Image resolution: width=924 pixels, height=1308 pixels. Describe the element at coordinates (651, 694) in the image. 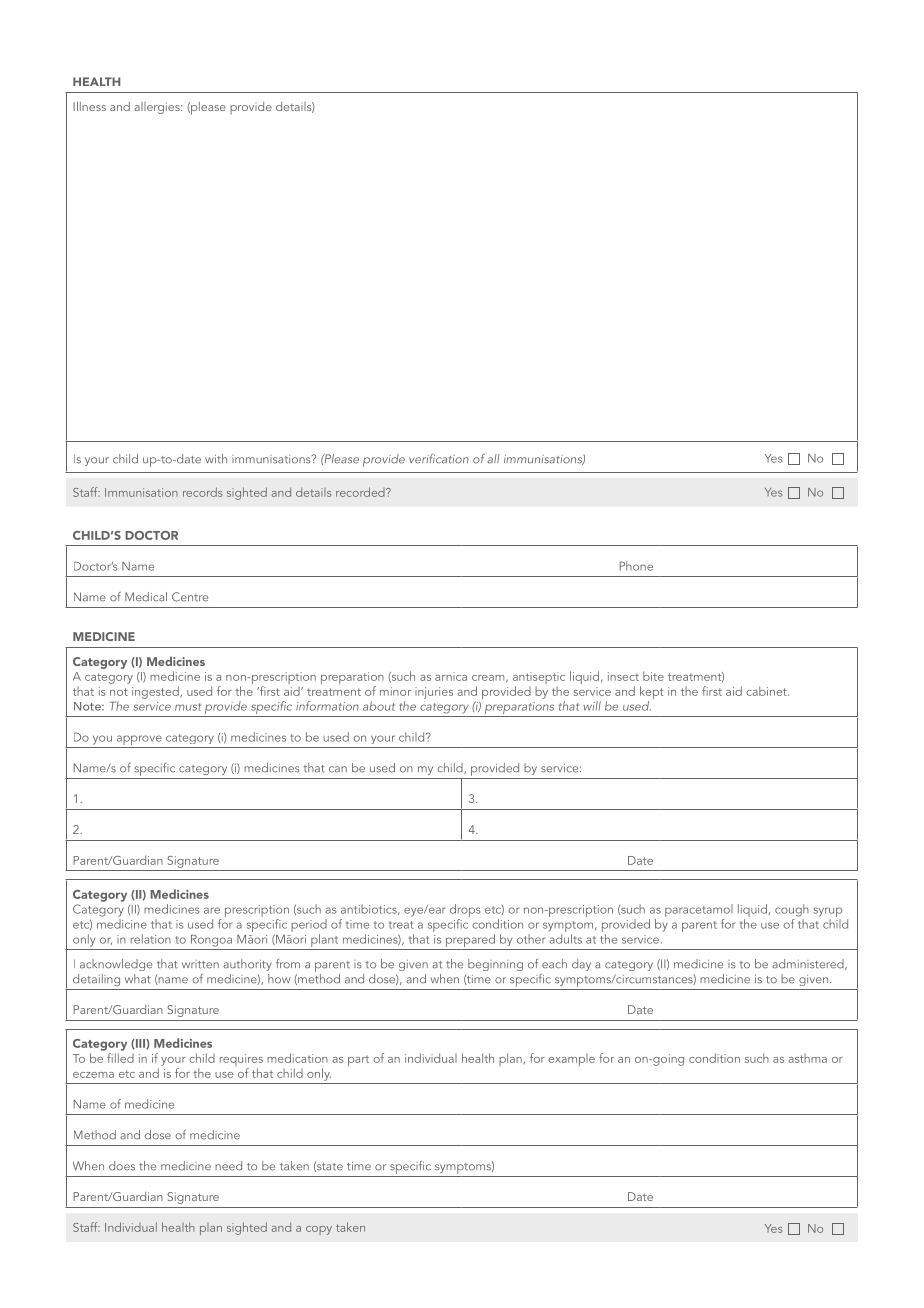

I see `kept` at that location.
